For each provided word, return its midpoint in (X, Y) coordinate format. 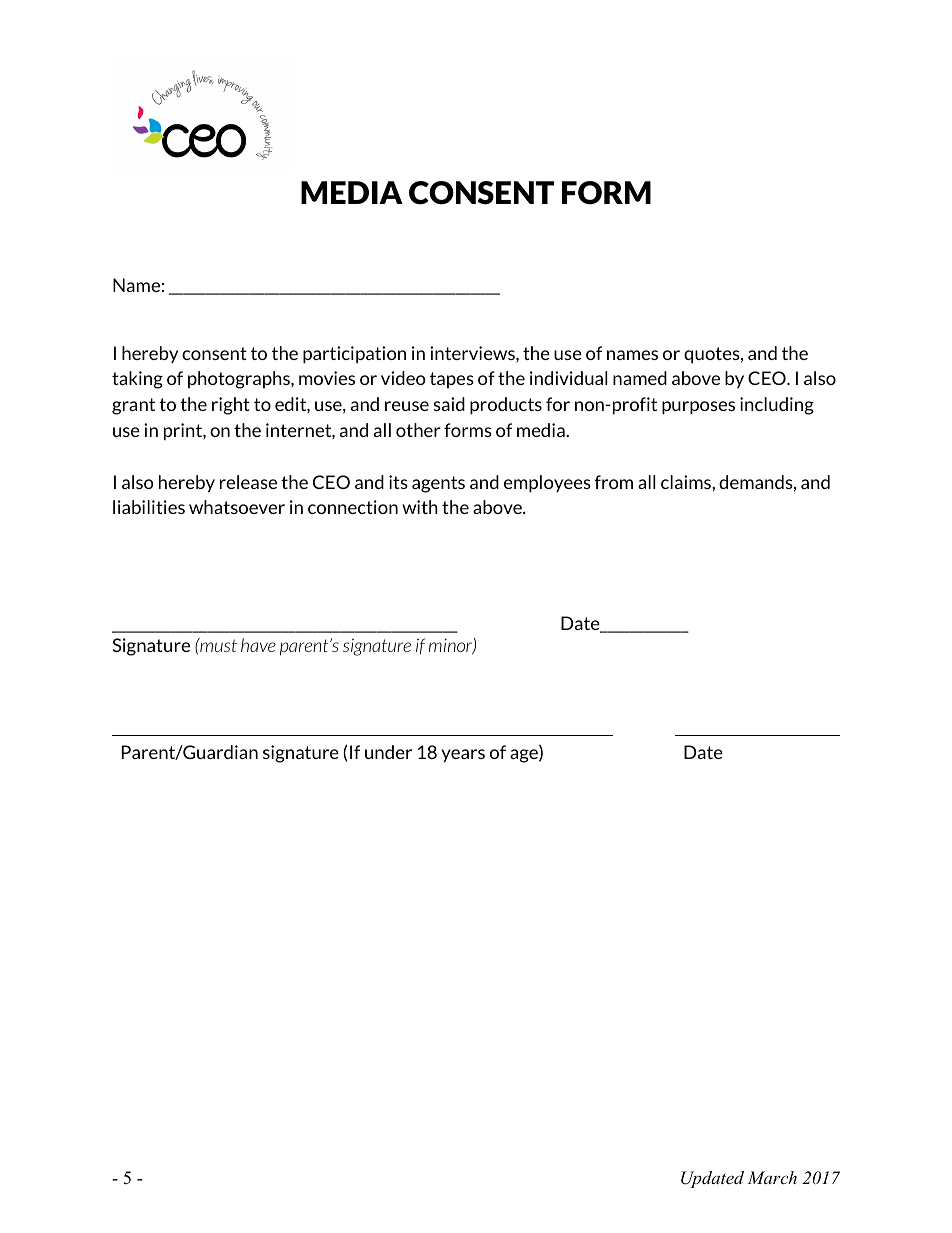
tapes (452, 380)
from (614, 482)
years (463, 756)
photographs (240, 380)
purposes (698, 408)
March (772, 1177)
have (258, 645)
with (420, 507)
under (388, 752)
